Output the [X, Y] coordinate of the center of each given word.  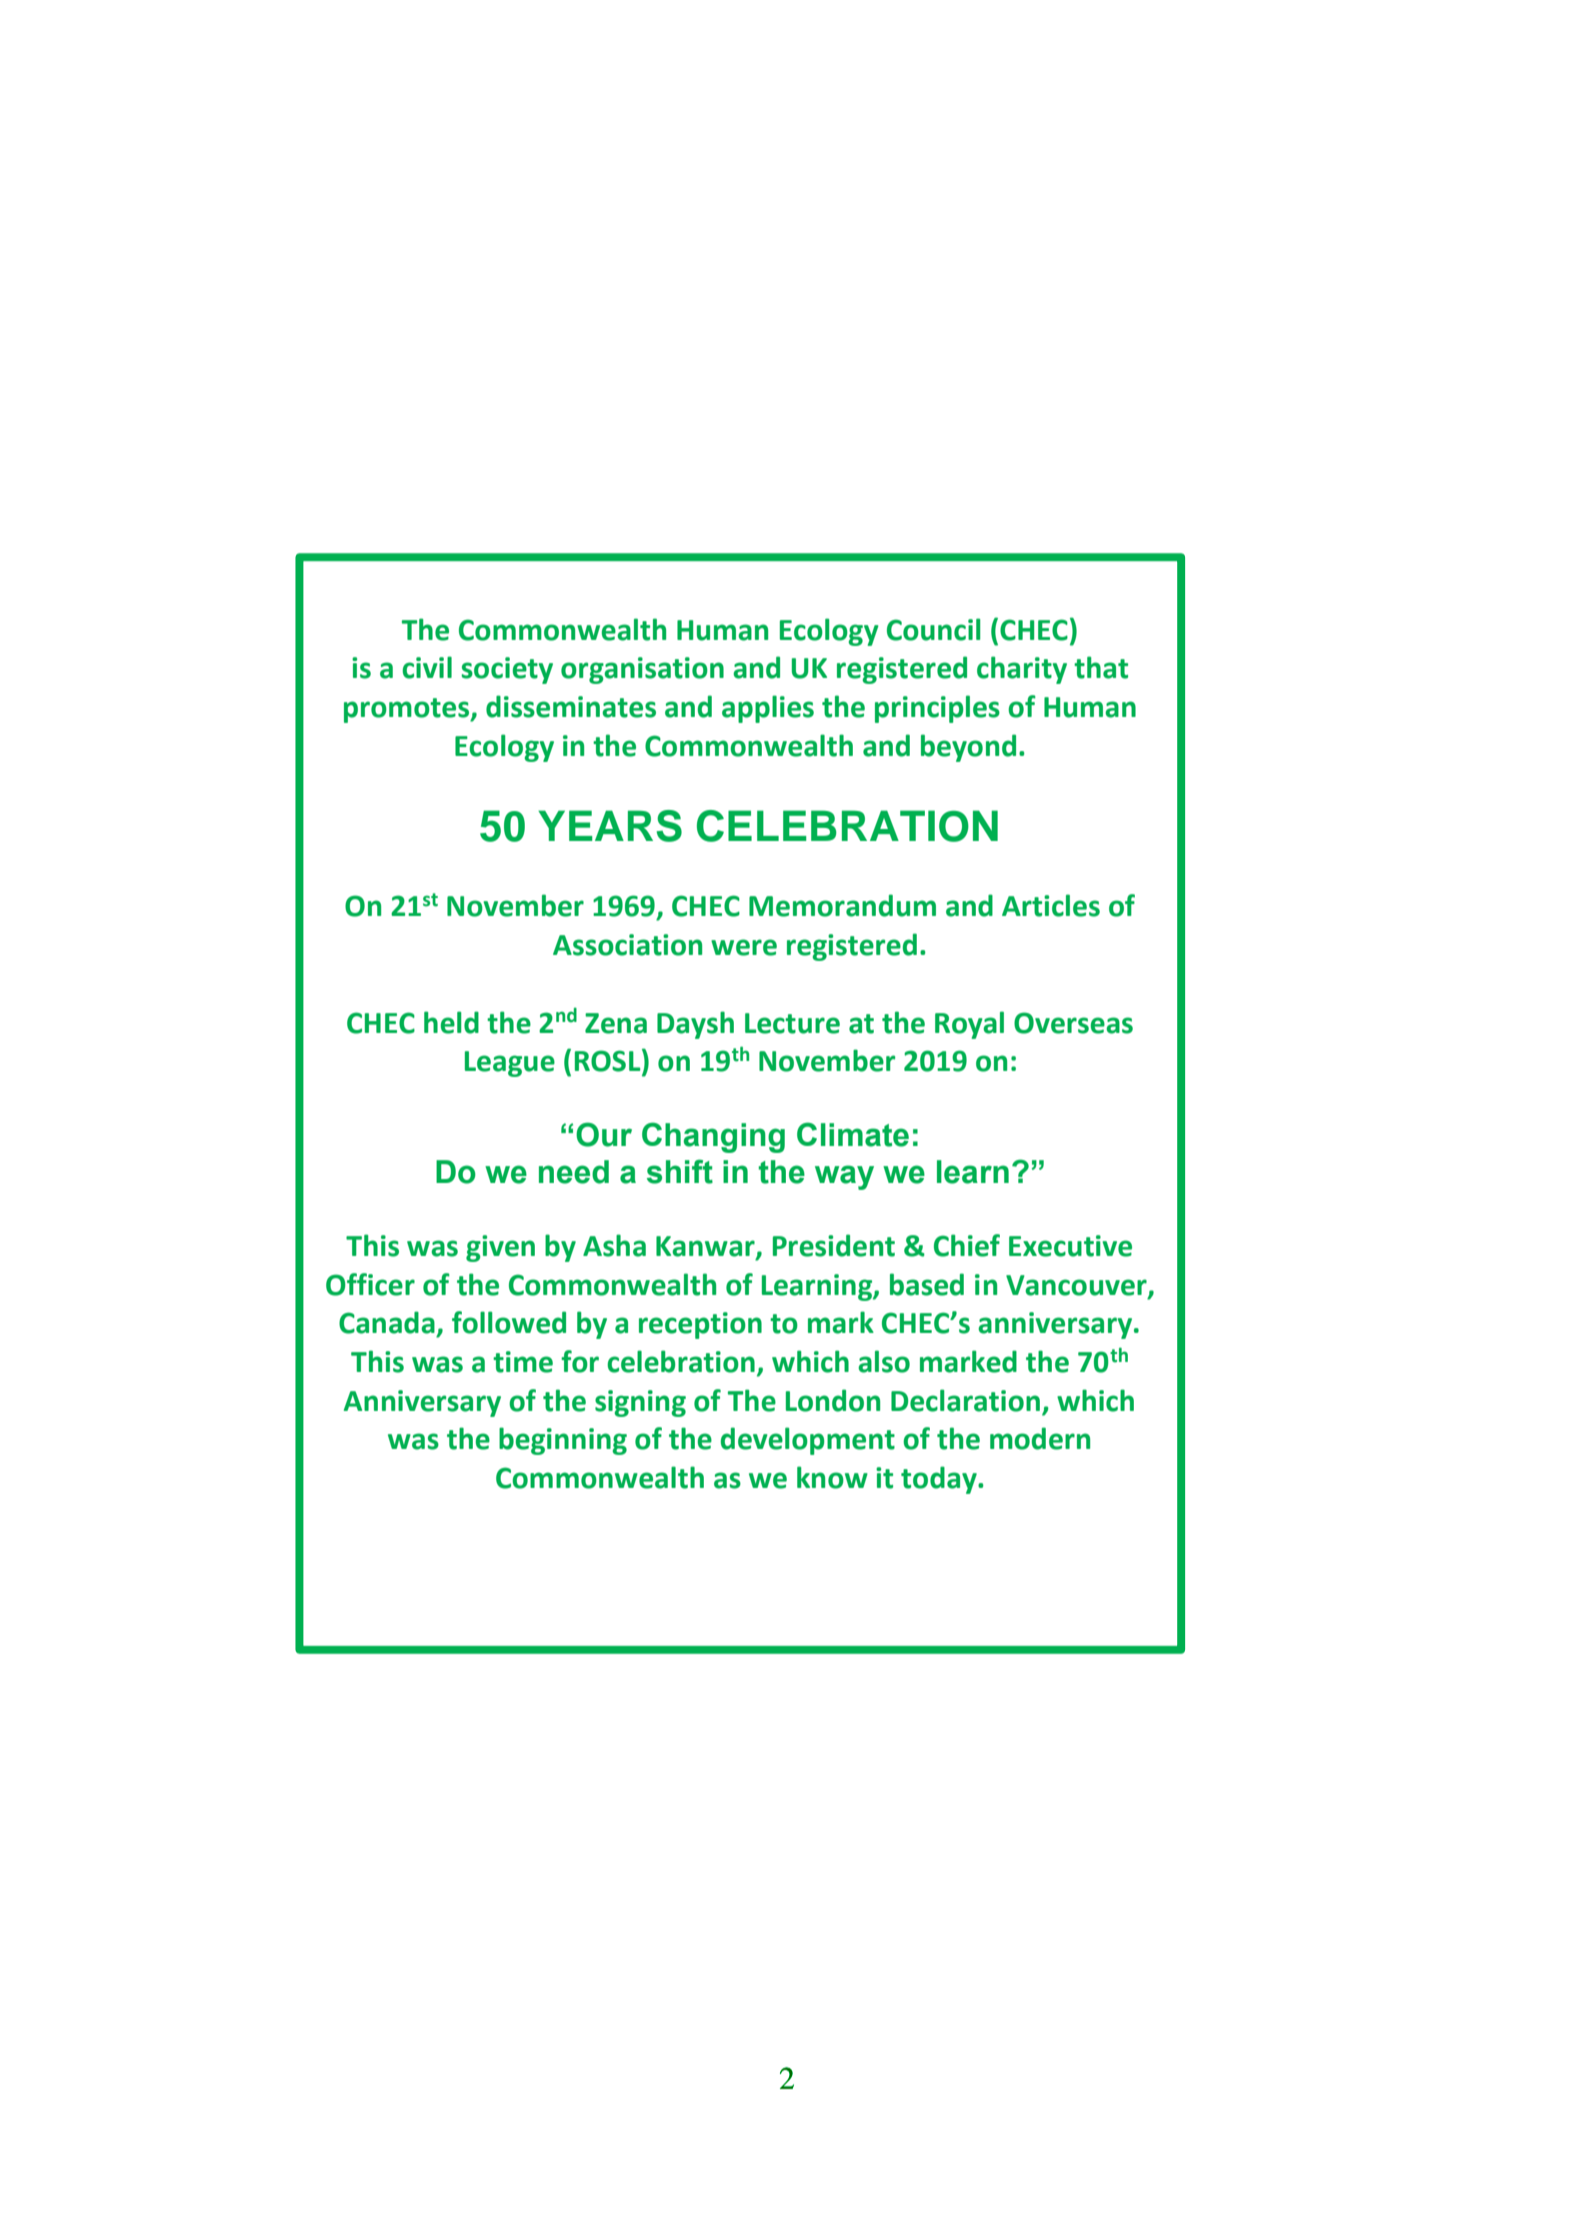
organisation [642, 670]
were [744, 947]
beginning [563, 1441]
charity [1022, 670]
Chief [967, 1245]
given [500, 1248]
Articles [1051, 905]
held [451, 1022]
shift [680, 1171]
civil [427, 667]
